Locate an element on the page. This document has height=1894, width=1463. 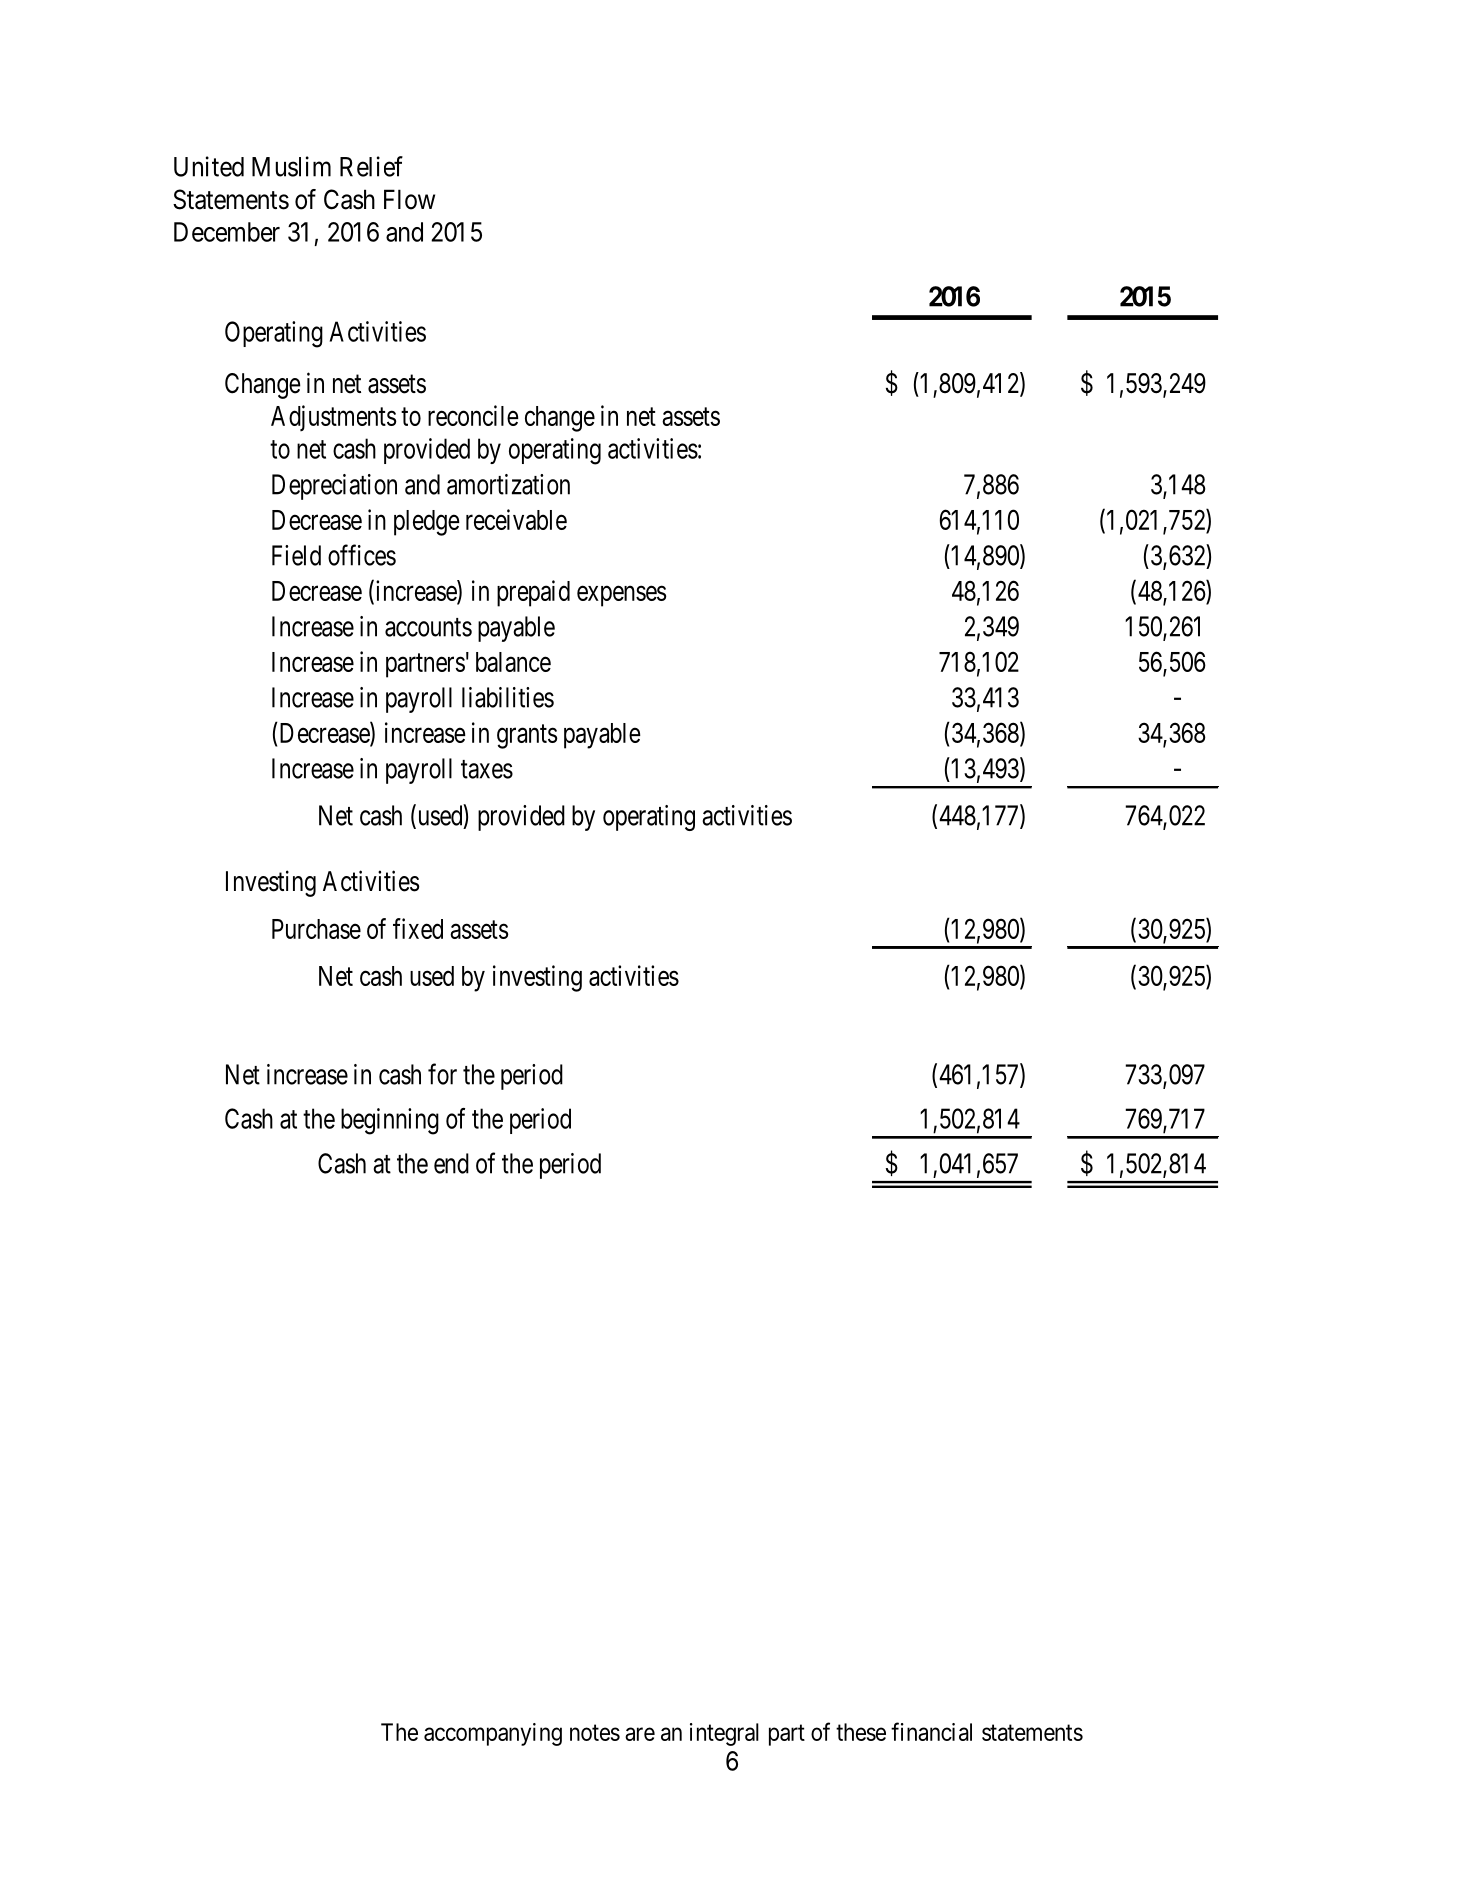
accompanying is located at coordinates (493, 1734).
